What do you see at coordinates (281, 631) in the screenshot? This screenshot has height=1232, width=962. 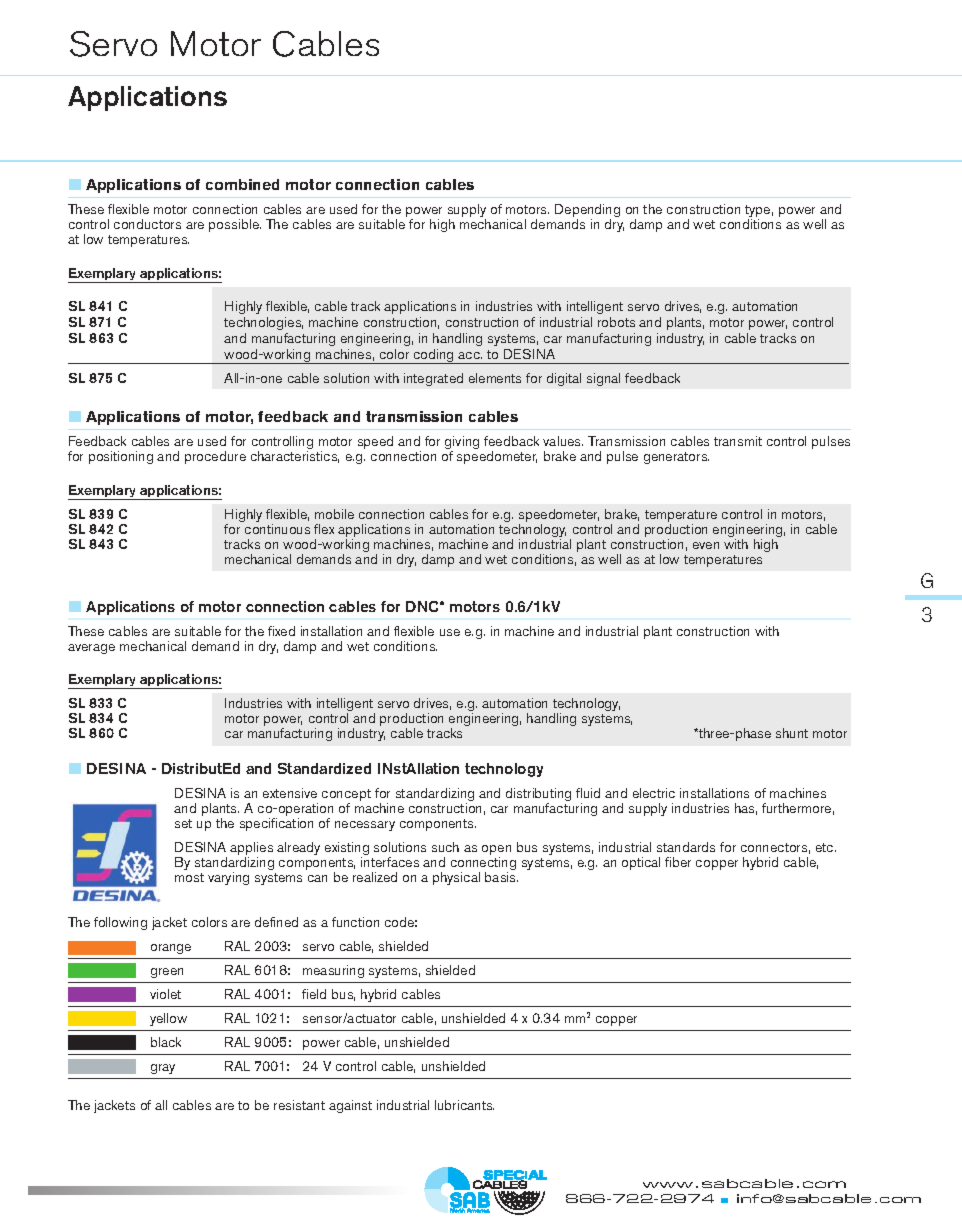 I see `fixed` at bounding box center [281, 631].
